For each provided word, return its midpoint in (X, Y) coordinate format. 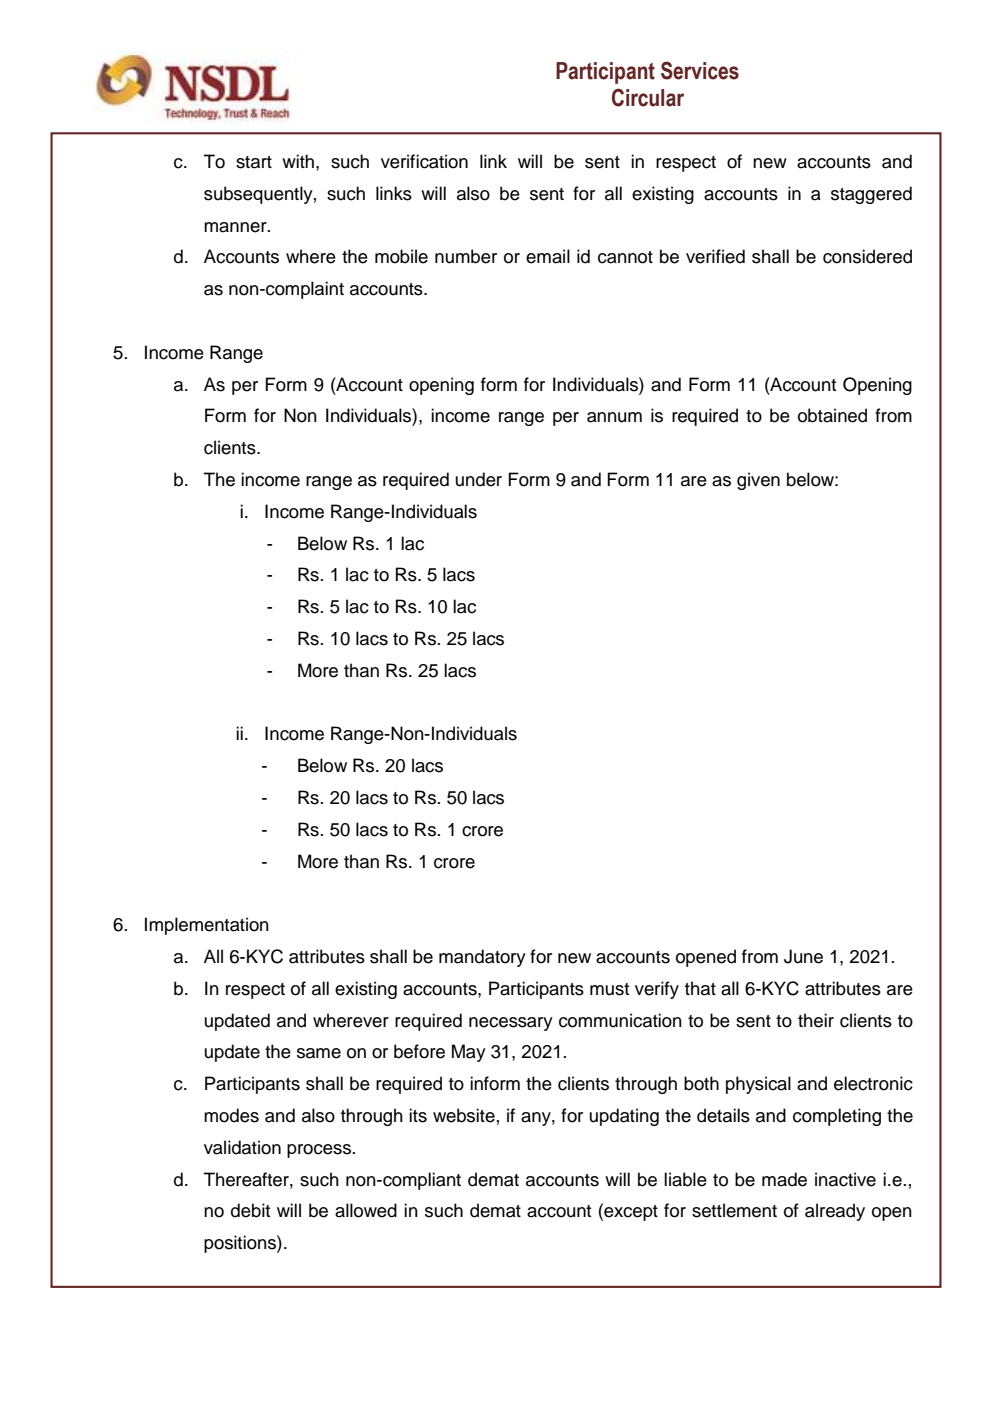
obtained (832, 415)
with (298, 161)
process (319, 1151)
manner (236, 227)
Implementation (207, 926)
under (479, 479)
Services (700, 70)
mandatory (482, 958)
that (700, 988)
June (803, 956)
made (784, 1179)
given (758, 481)
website (464, 1115)
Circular (648, 97)
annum (614, 417)
